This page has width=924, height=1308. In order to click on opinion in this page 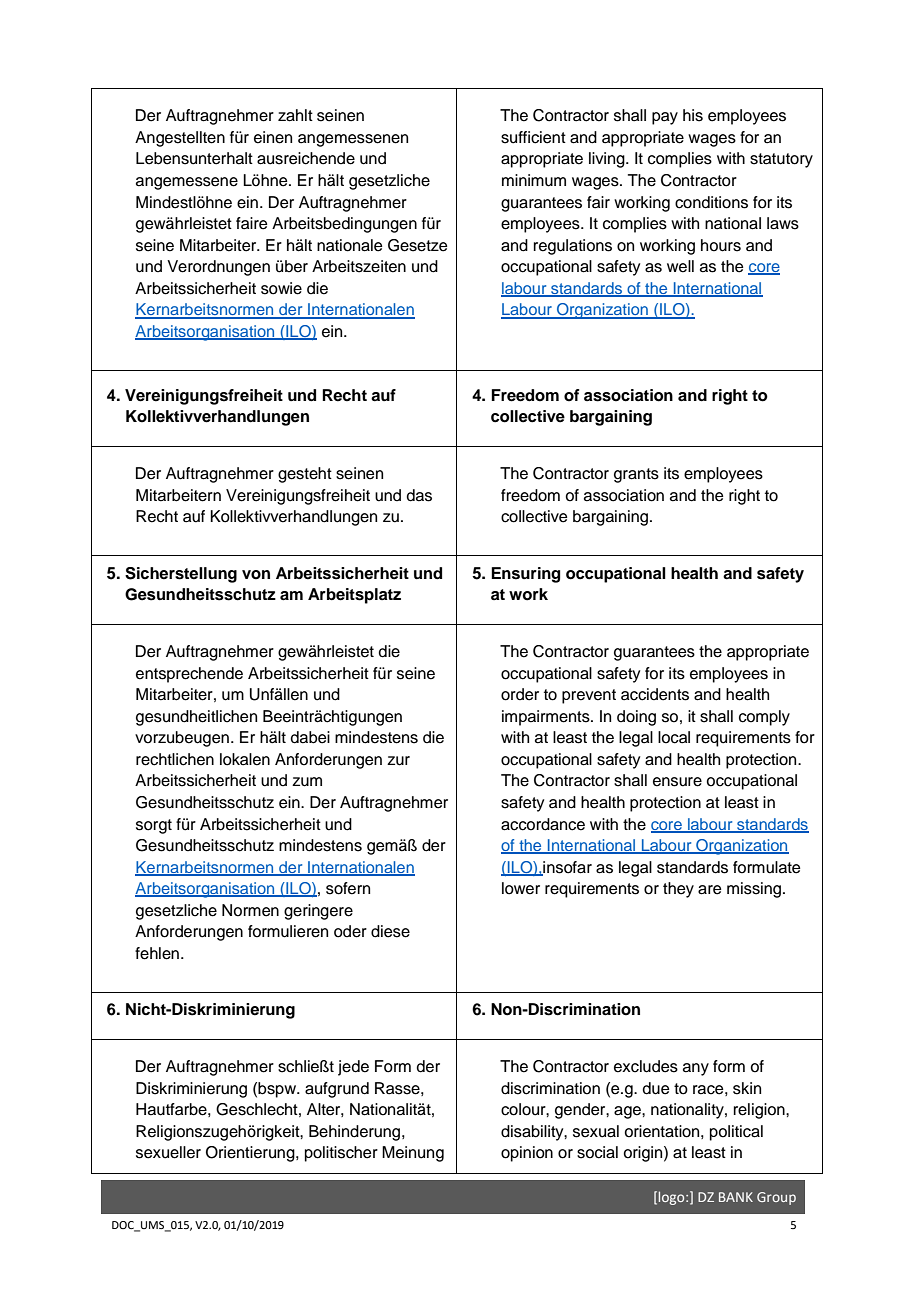, I will do `click(527, 1154)`.
